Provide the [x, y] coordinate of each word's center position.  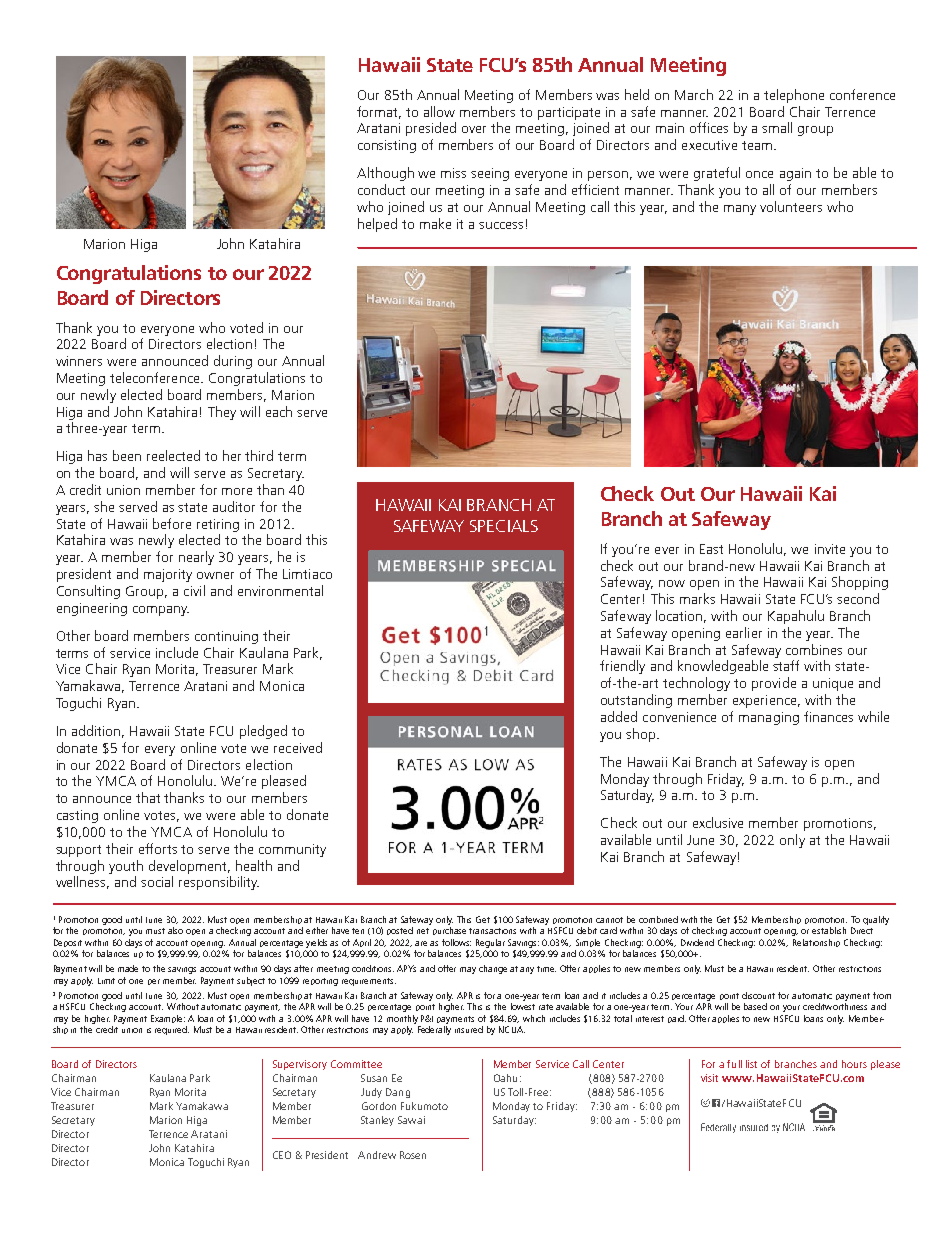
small [777, 127]
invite [830, 549]
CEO [282, 1155]
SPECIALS [504, 526]
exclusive [718, 822]
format [379, 112]
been [127, 455]
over [474, 129]
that [148, 797]
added [619, 716]
